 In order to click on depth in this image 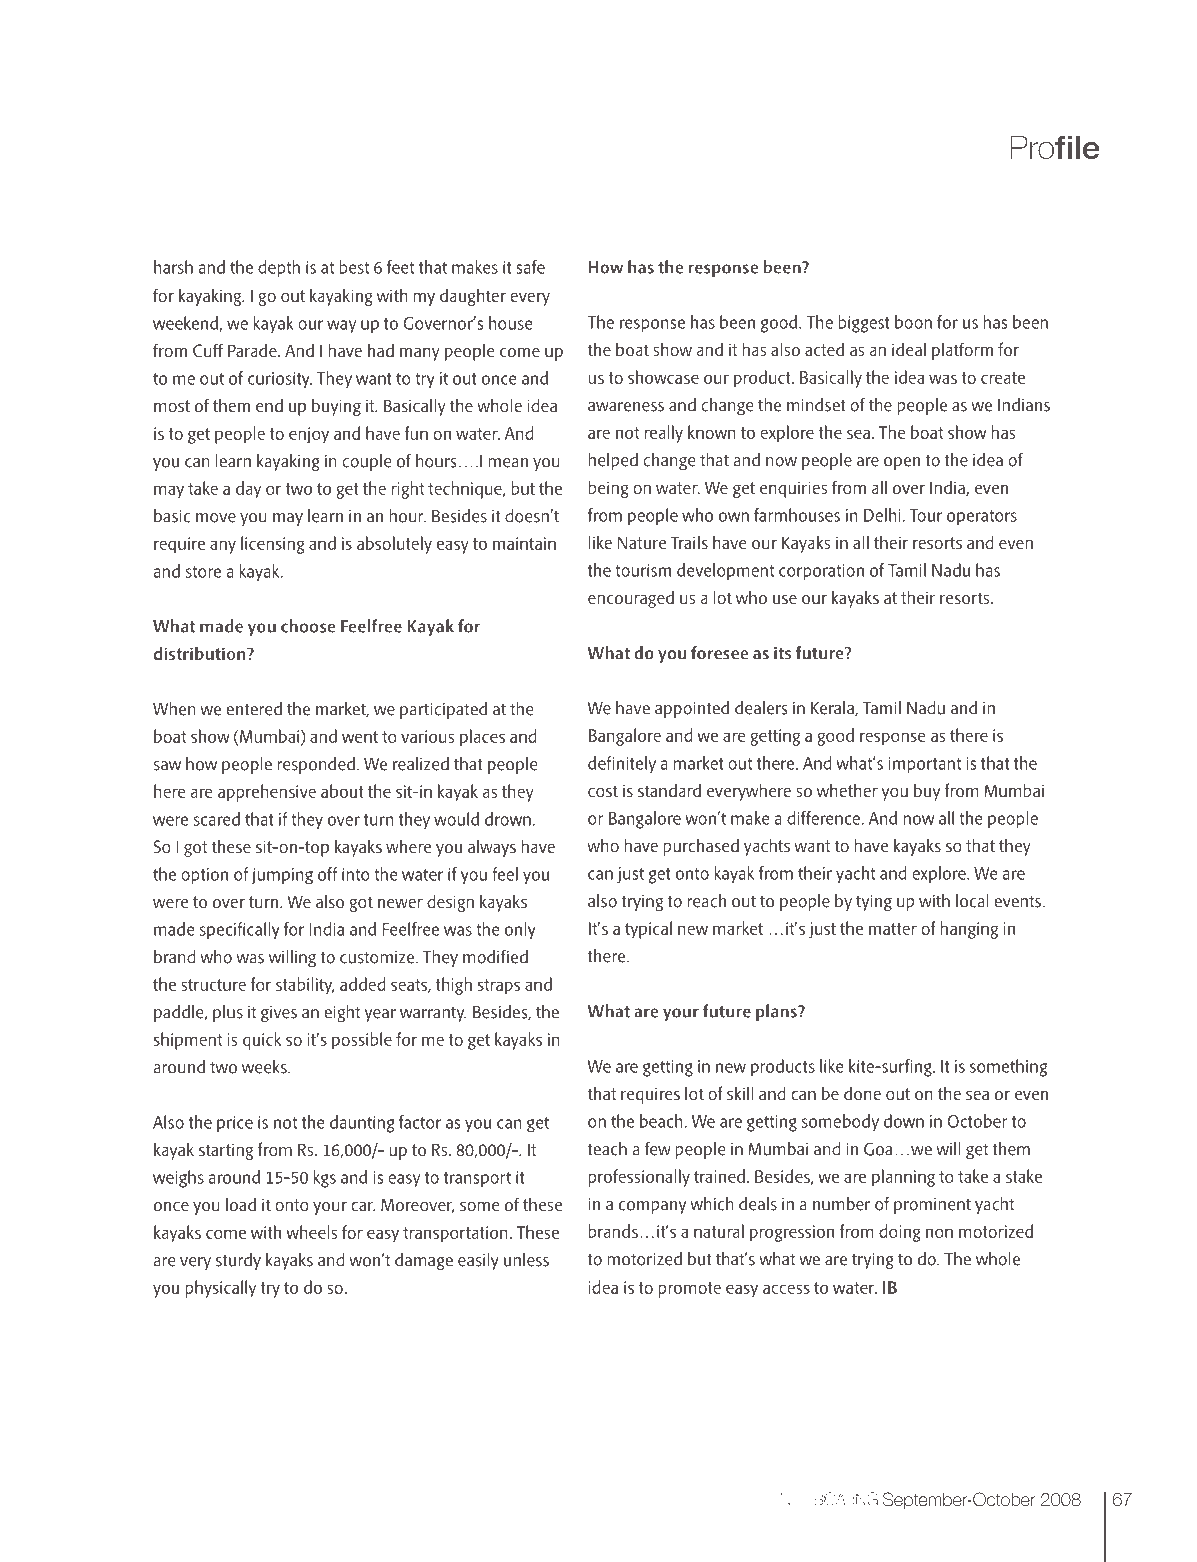, I will do `click(279, 268)`.
